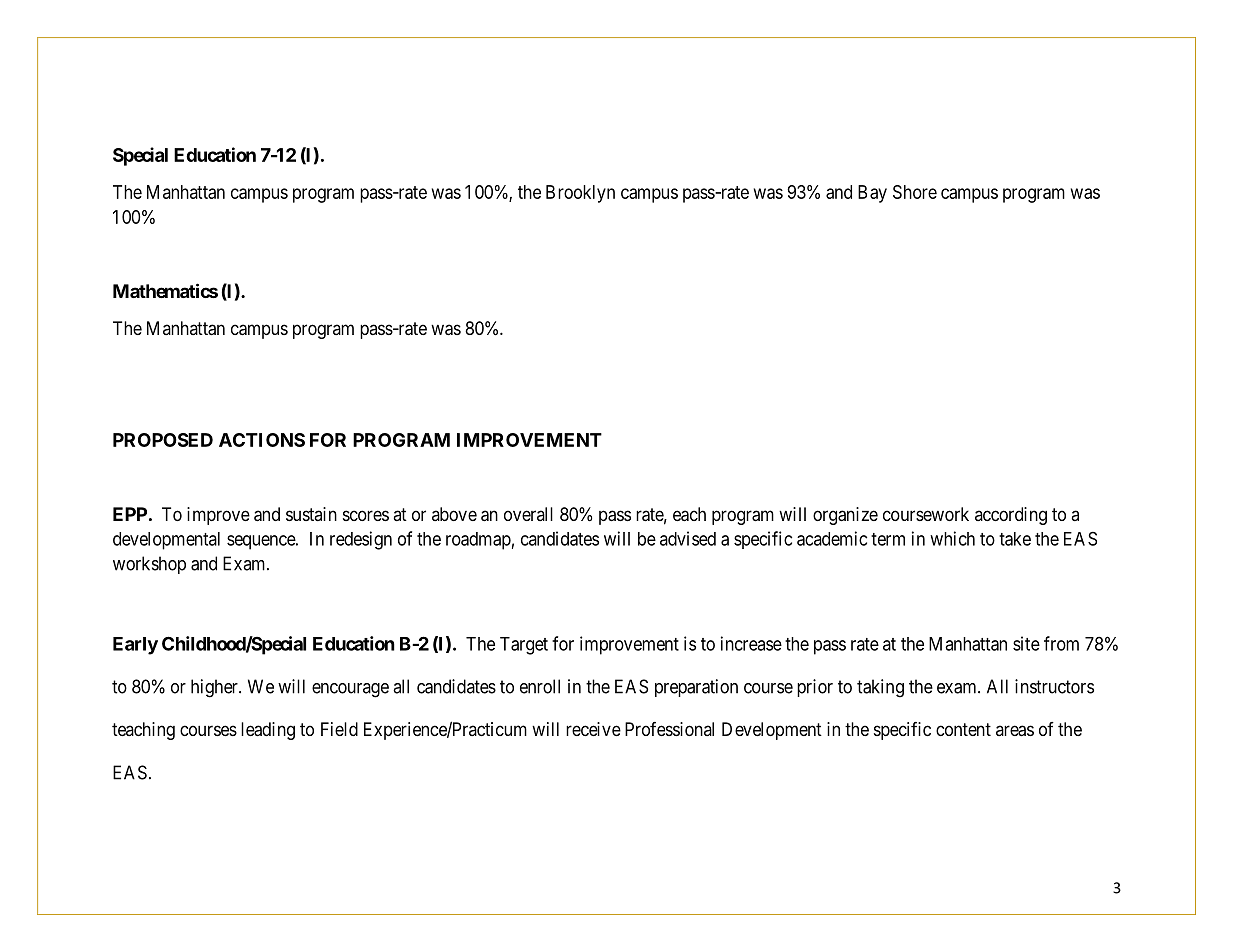  Describe the element at coordinates (580, 194) in the page. I see `Brooklyn` at that location.
